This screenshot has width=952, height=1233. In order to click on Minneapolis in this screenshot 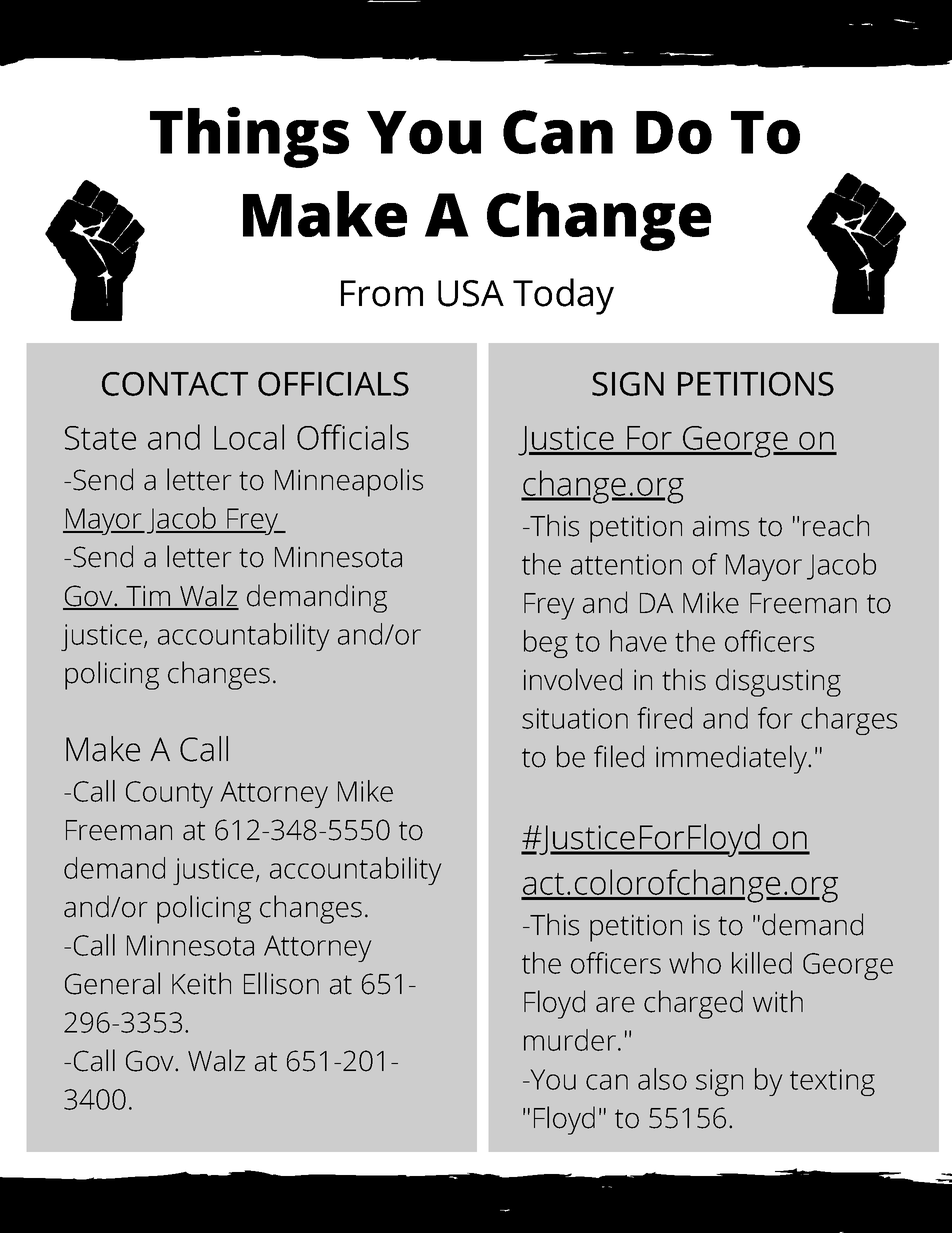, I will do `click(349, 482)`.
